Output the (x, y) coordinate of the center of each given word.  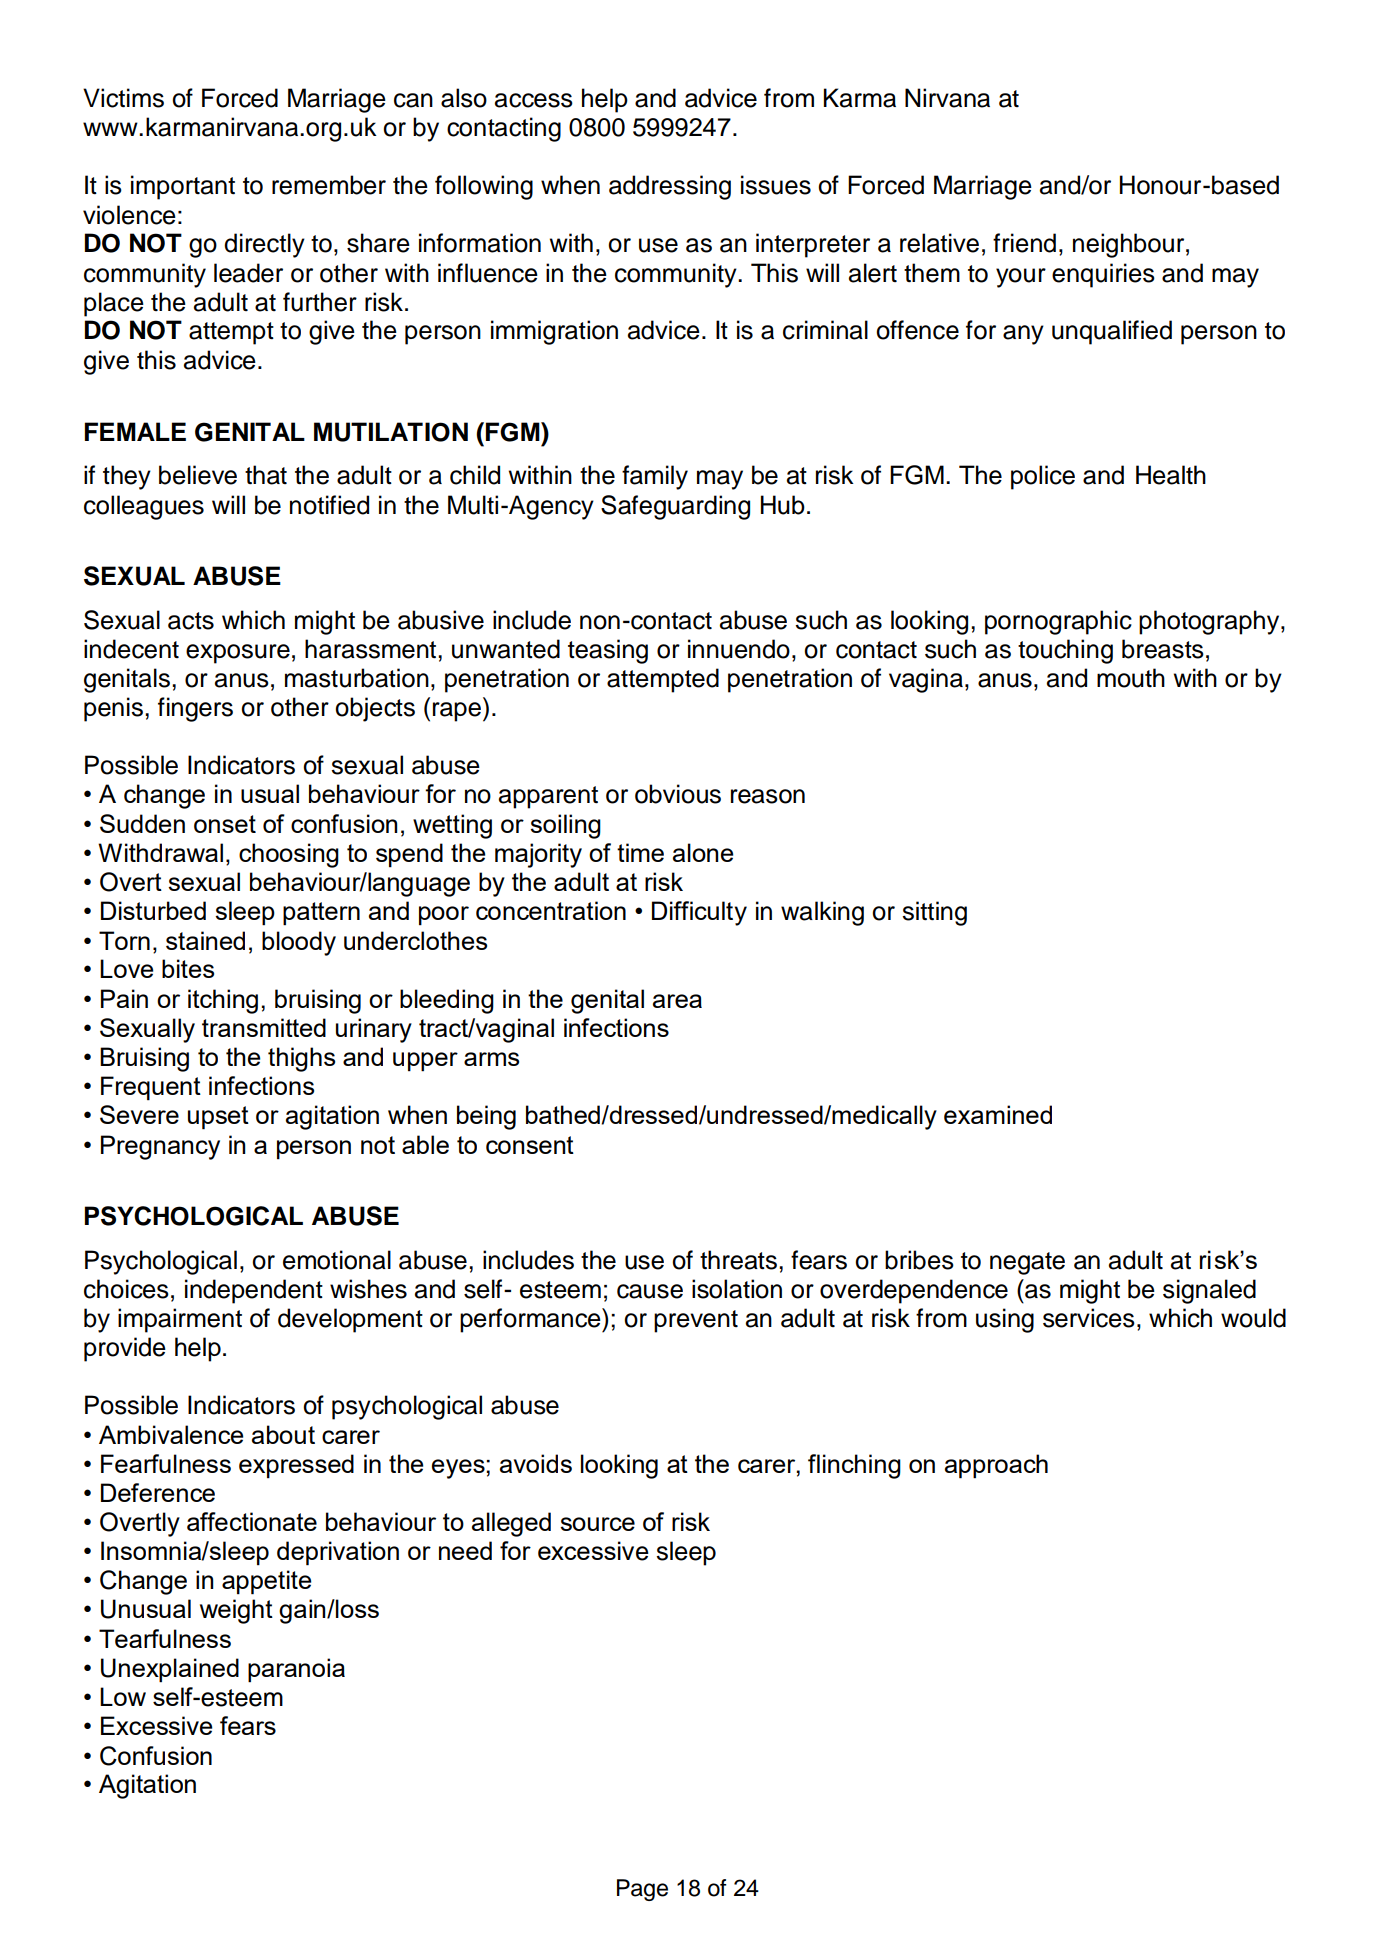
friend (1024, 243)
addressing (670, 187)
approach (996, 1466)
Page (642, 1890)
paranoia (296, 1670)
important (183, 187)
